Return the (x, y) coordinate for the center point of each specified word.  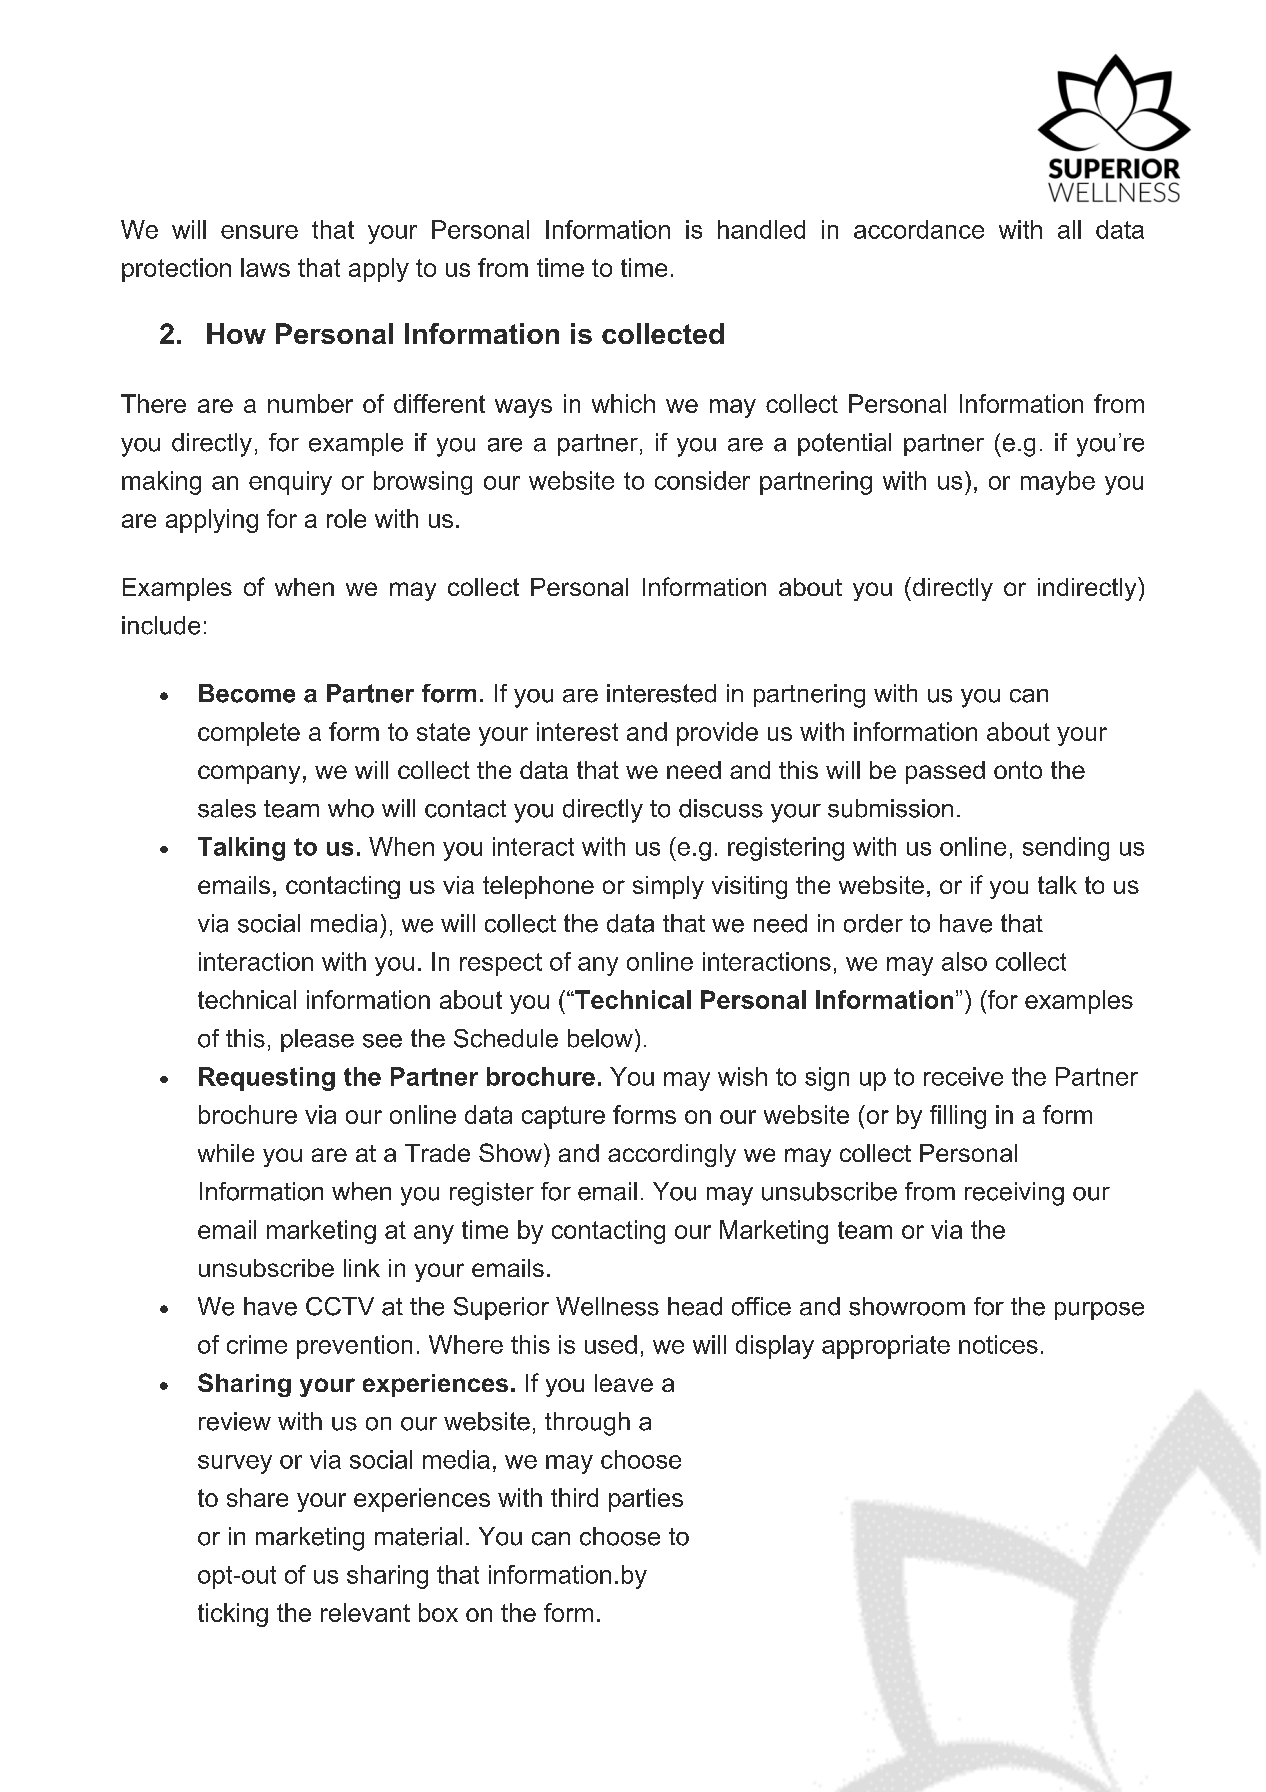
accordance (919, 229)
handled (761, 229)
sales (227, 808)
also (964, 961)
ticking (233, 1615)
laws (265, 267)
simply (668, 887)
